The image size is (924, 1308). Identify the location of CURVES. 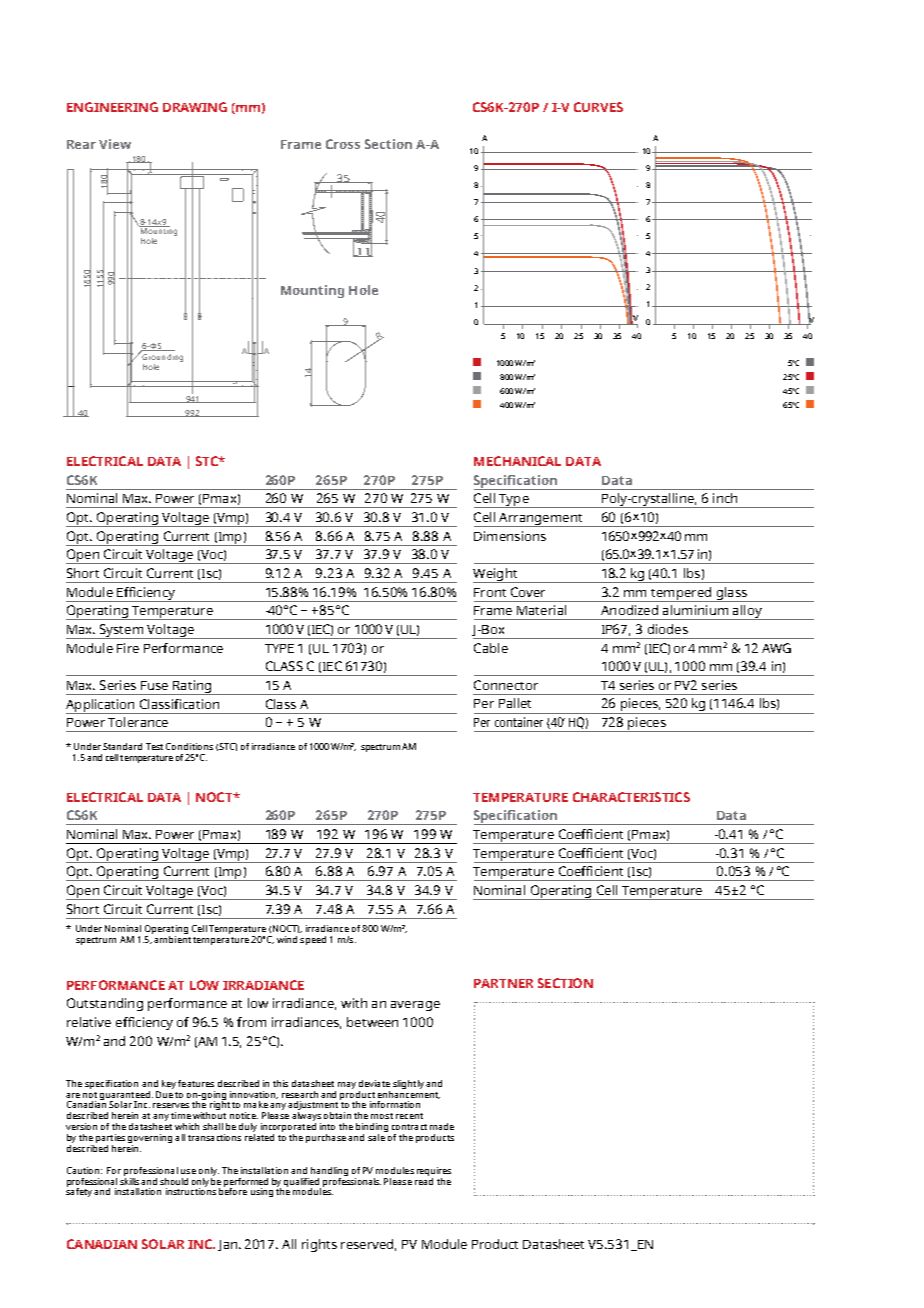
(598, 107).
